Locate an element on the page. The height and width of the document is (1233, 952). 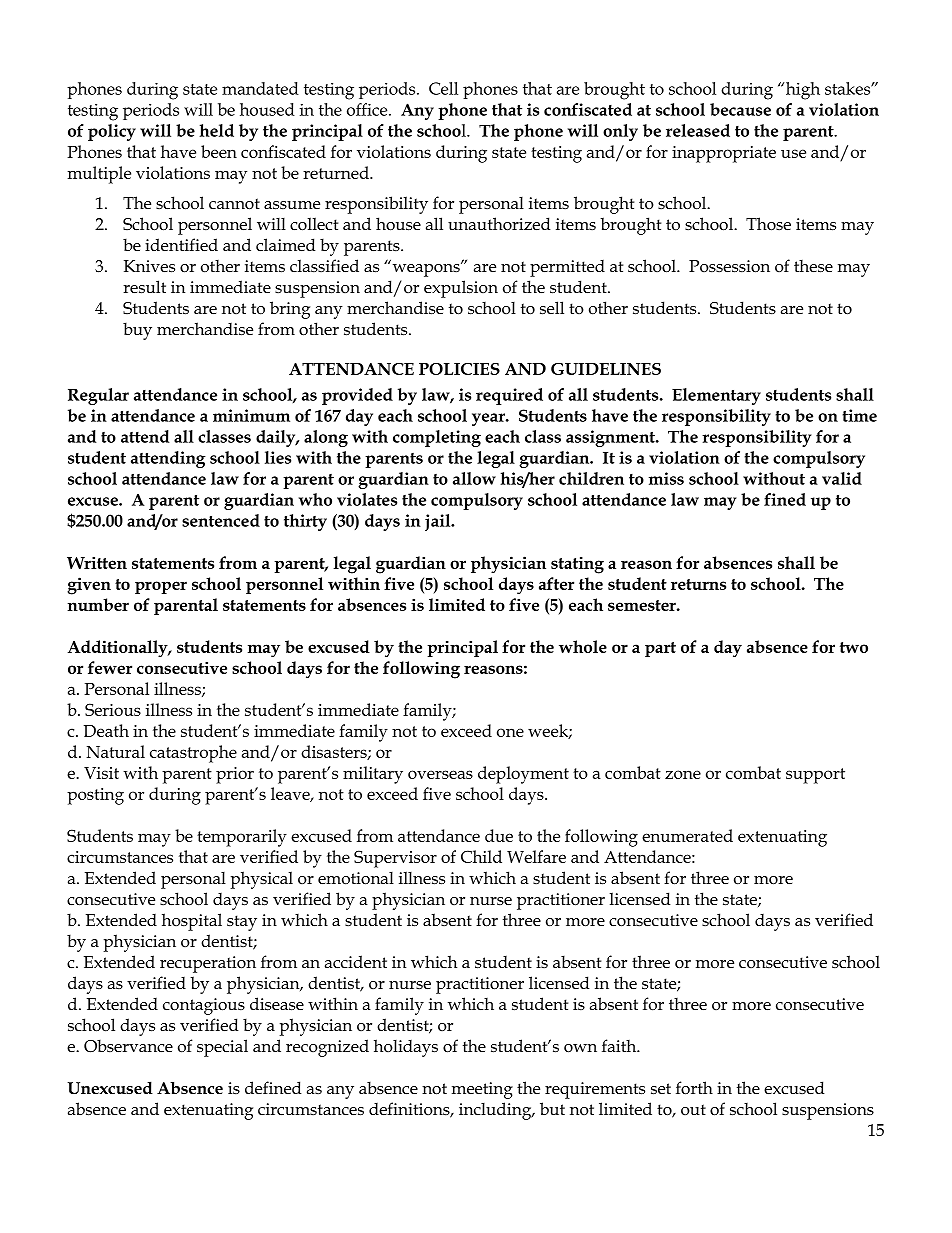
proper is located at coordinates (161, 587).
